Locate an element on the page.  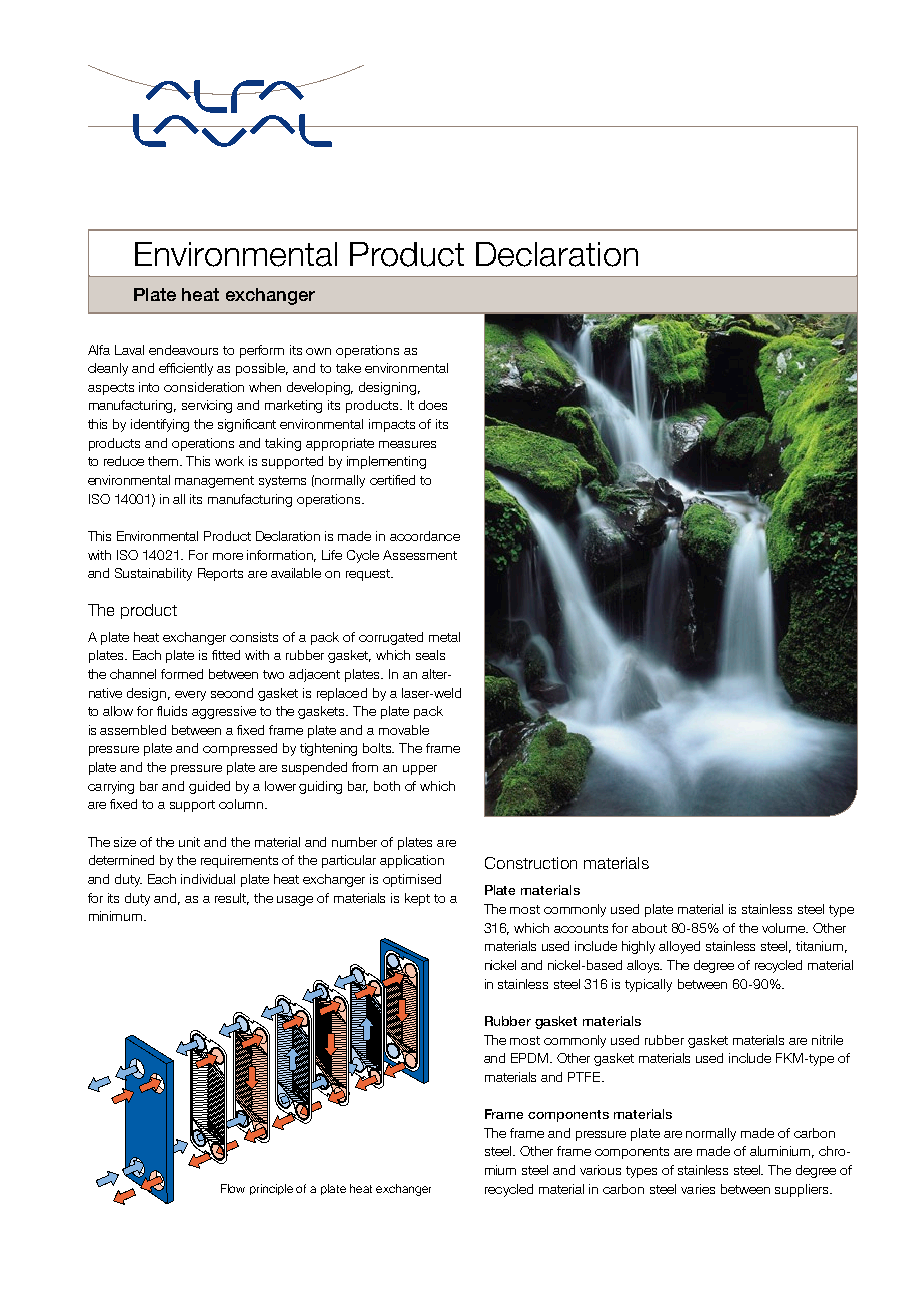
does is located at coordinates (433, 405).
